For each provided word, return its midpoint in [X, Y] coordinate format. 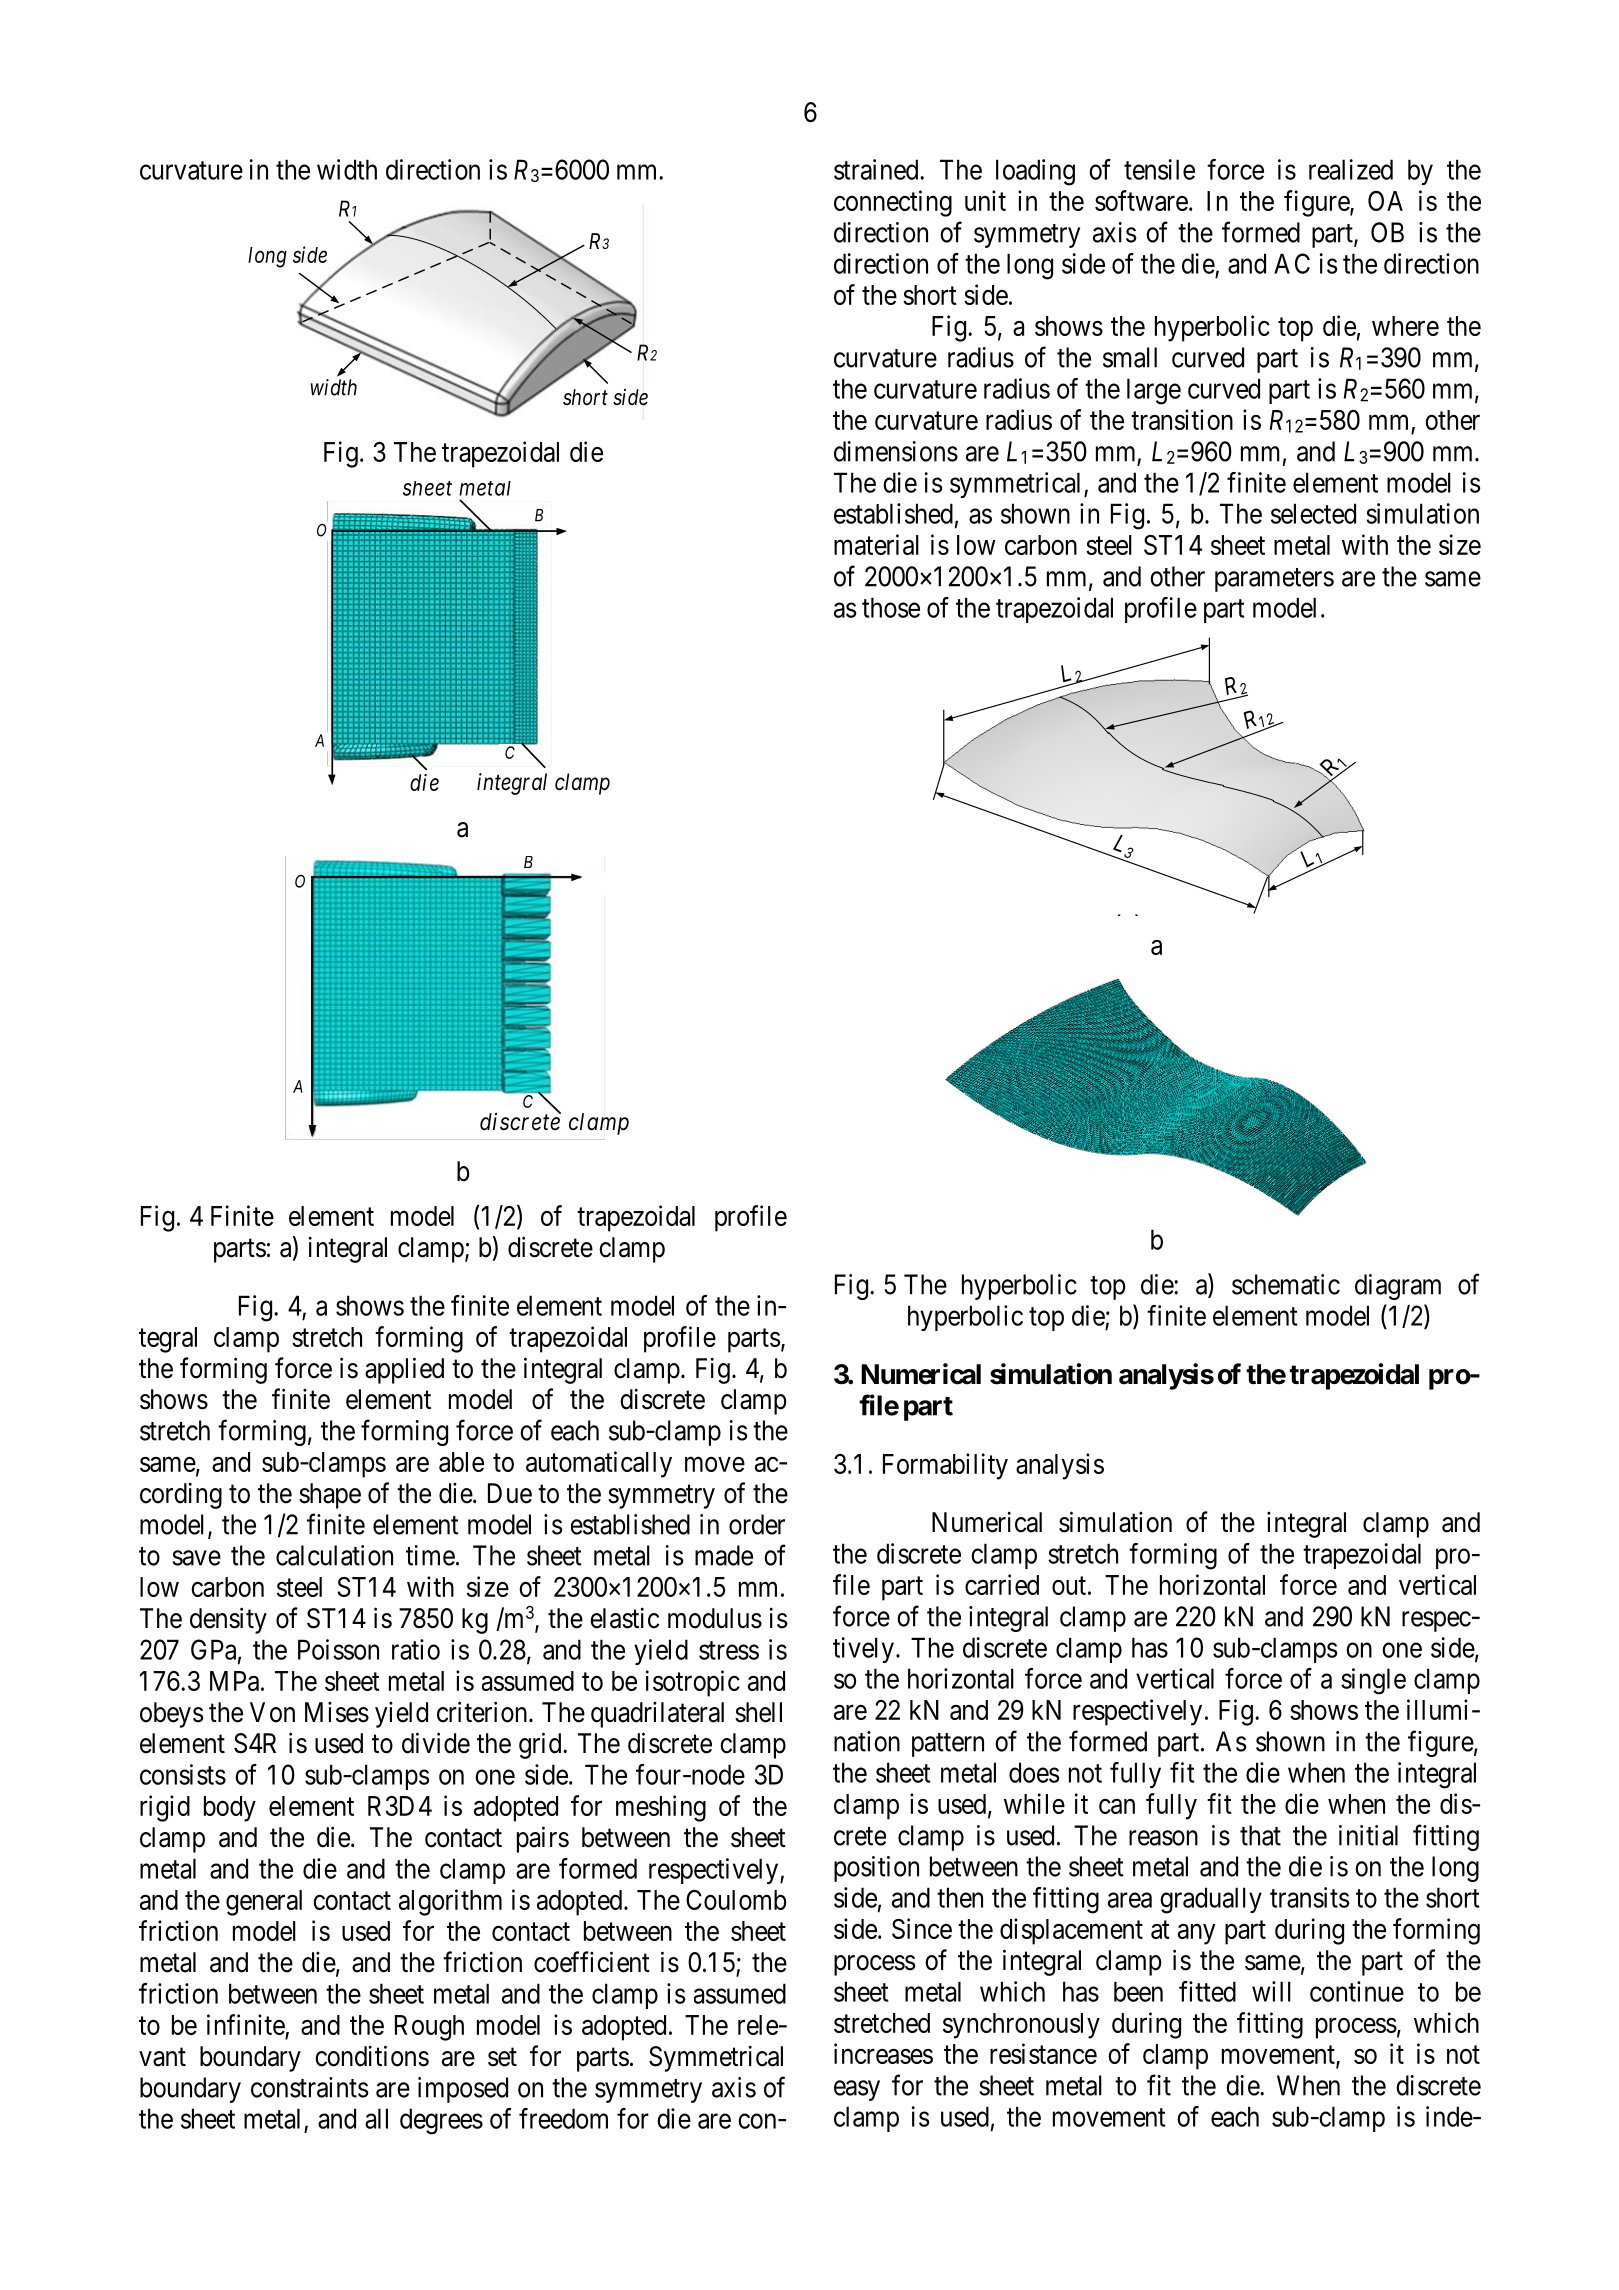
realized [1351, 169]
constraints [309, 2087]
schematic [1286, 1284]
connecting [893, 203]
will [1271, 1991]
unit [985, 200]
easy [857, 2090]
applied [404, 1370]
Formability [945, 1466]
